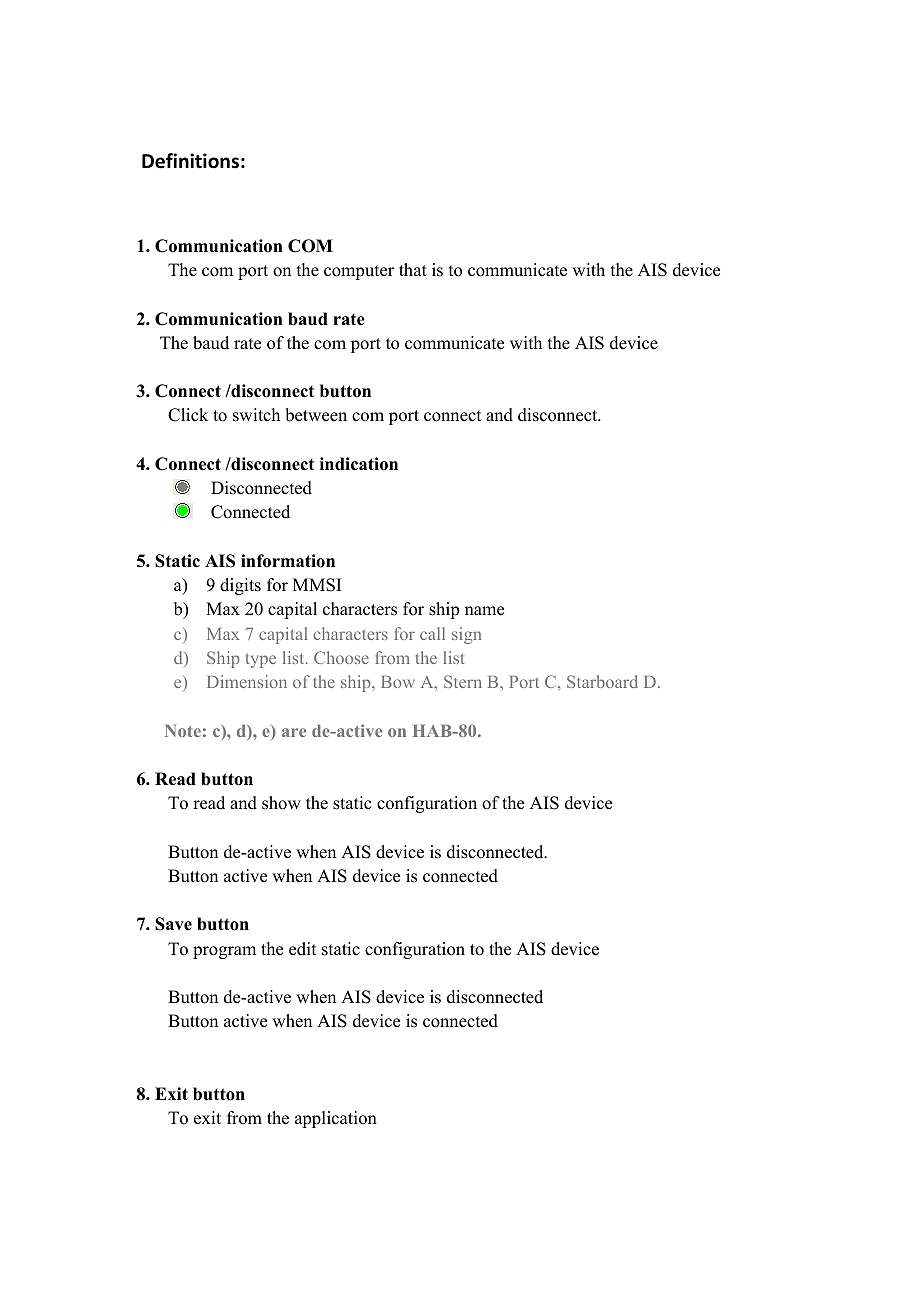  I want to click on call, so click(432, 633).
